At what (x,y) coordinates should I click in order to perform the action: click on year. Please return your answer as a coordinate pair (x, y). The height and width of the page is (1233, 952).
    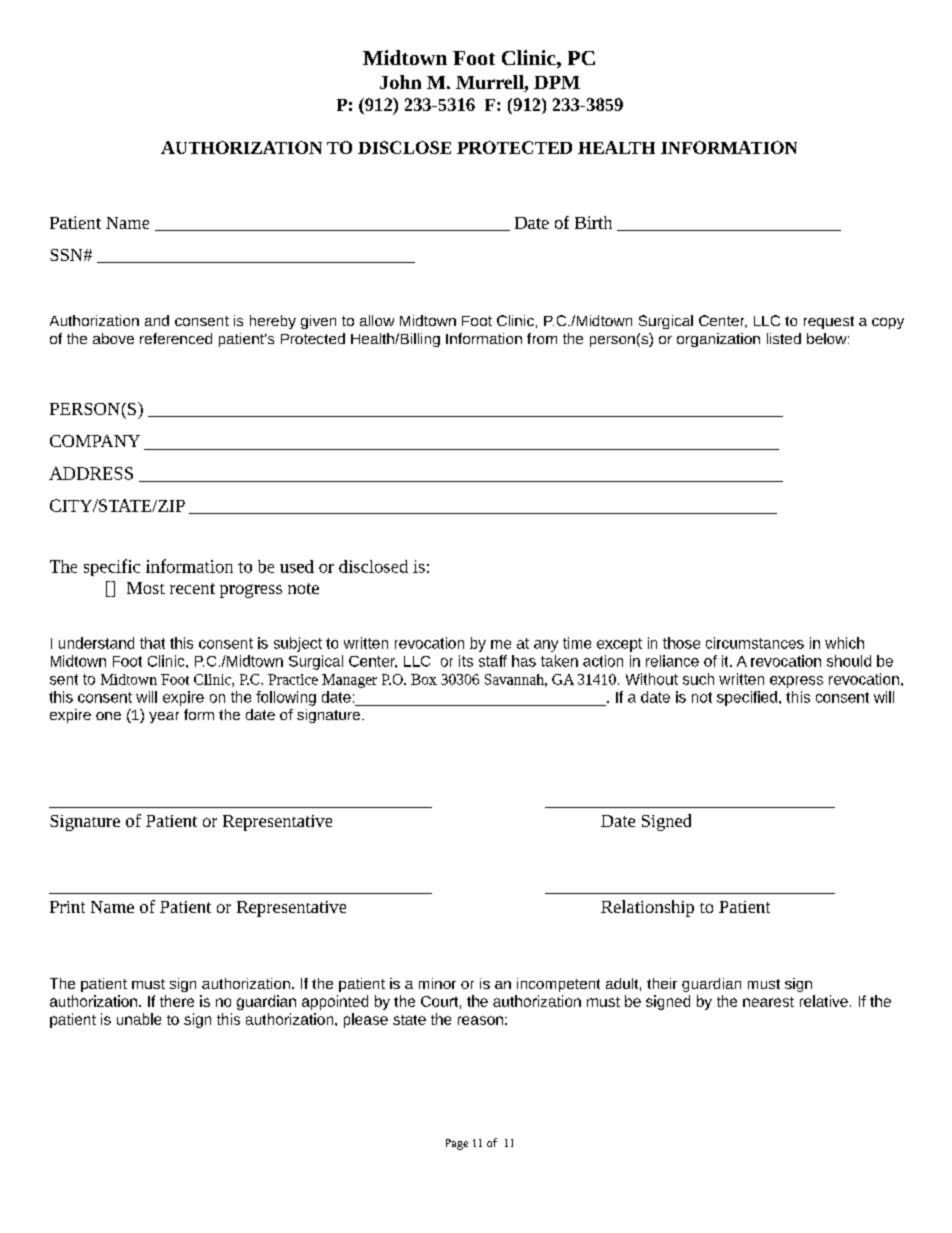
    Looking at the image, I should click on (164, 717).
